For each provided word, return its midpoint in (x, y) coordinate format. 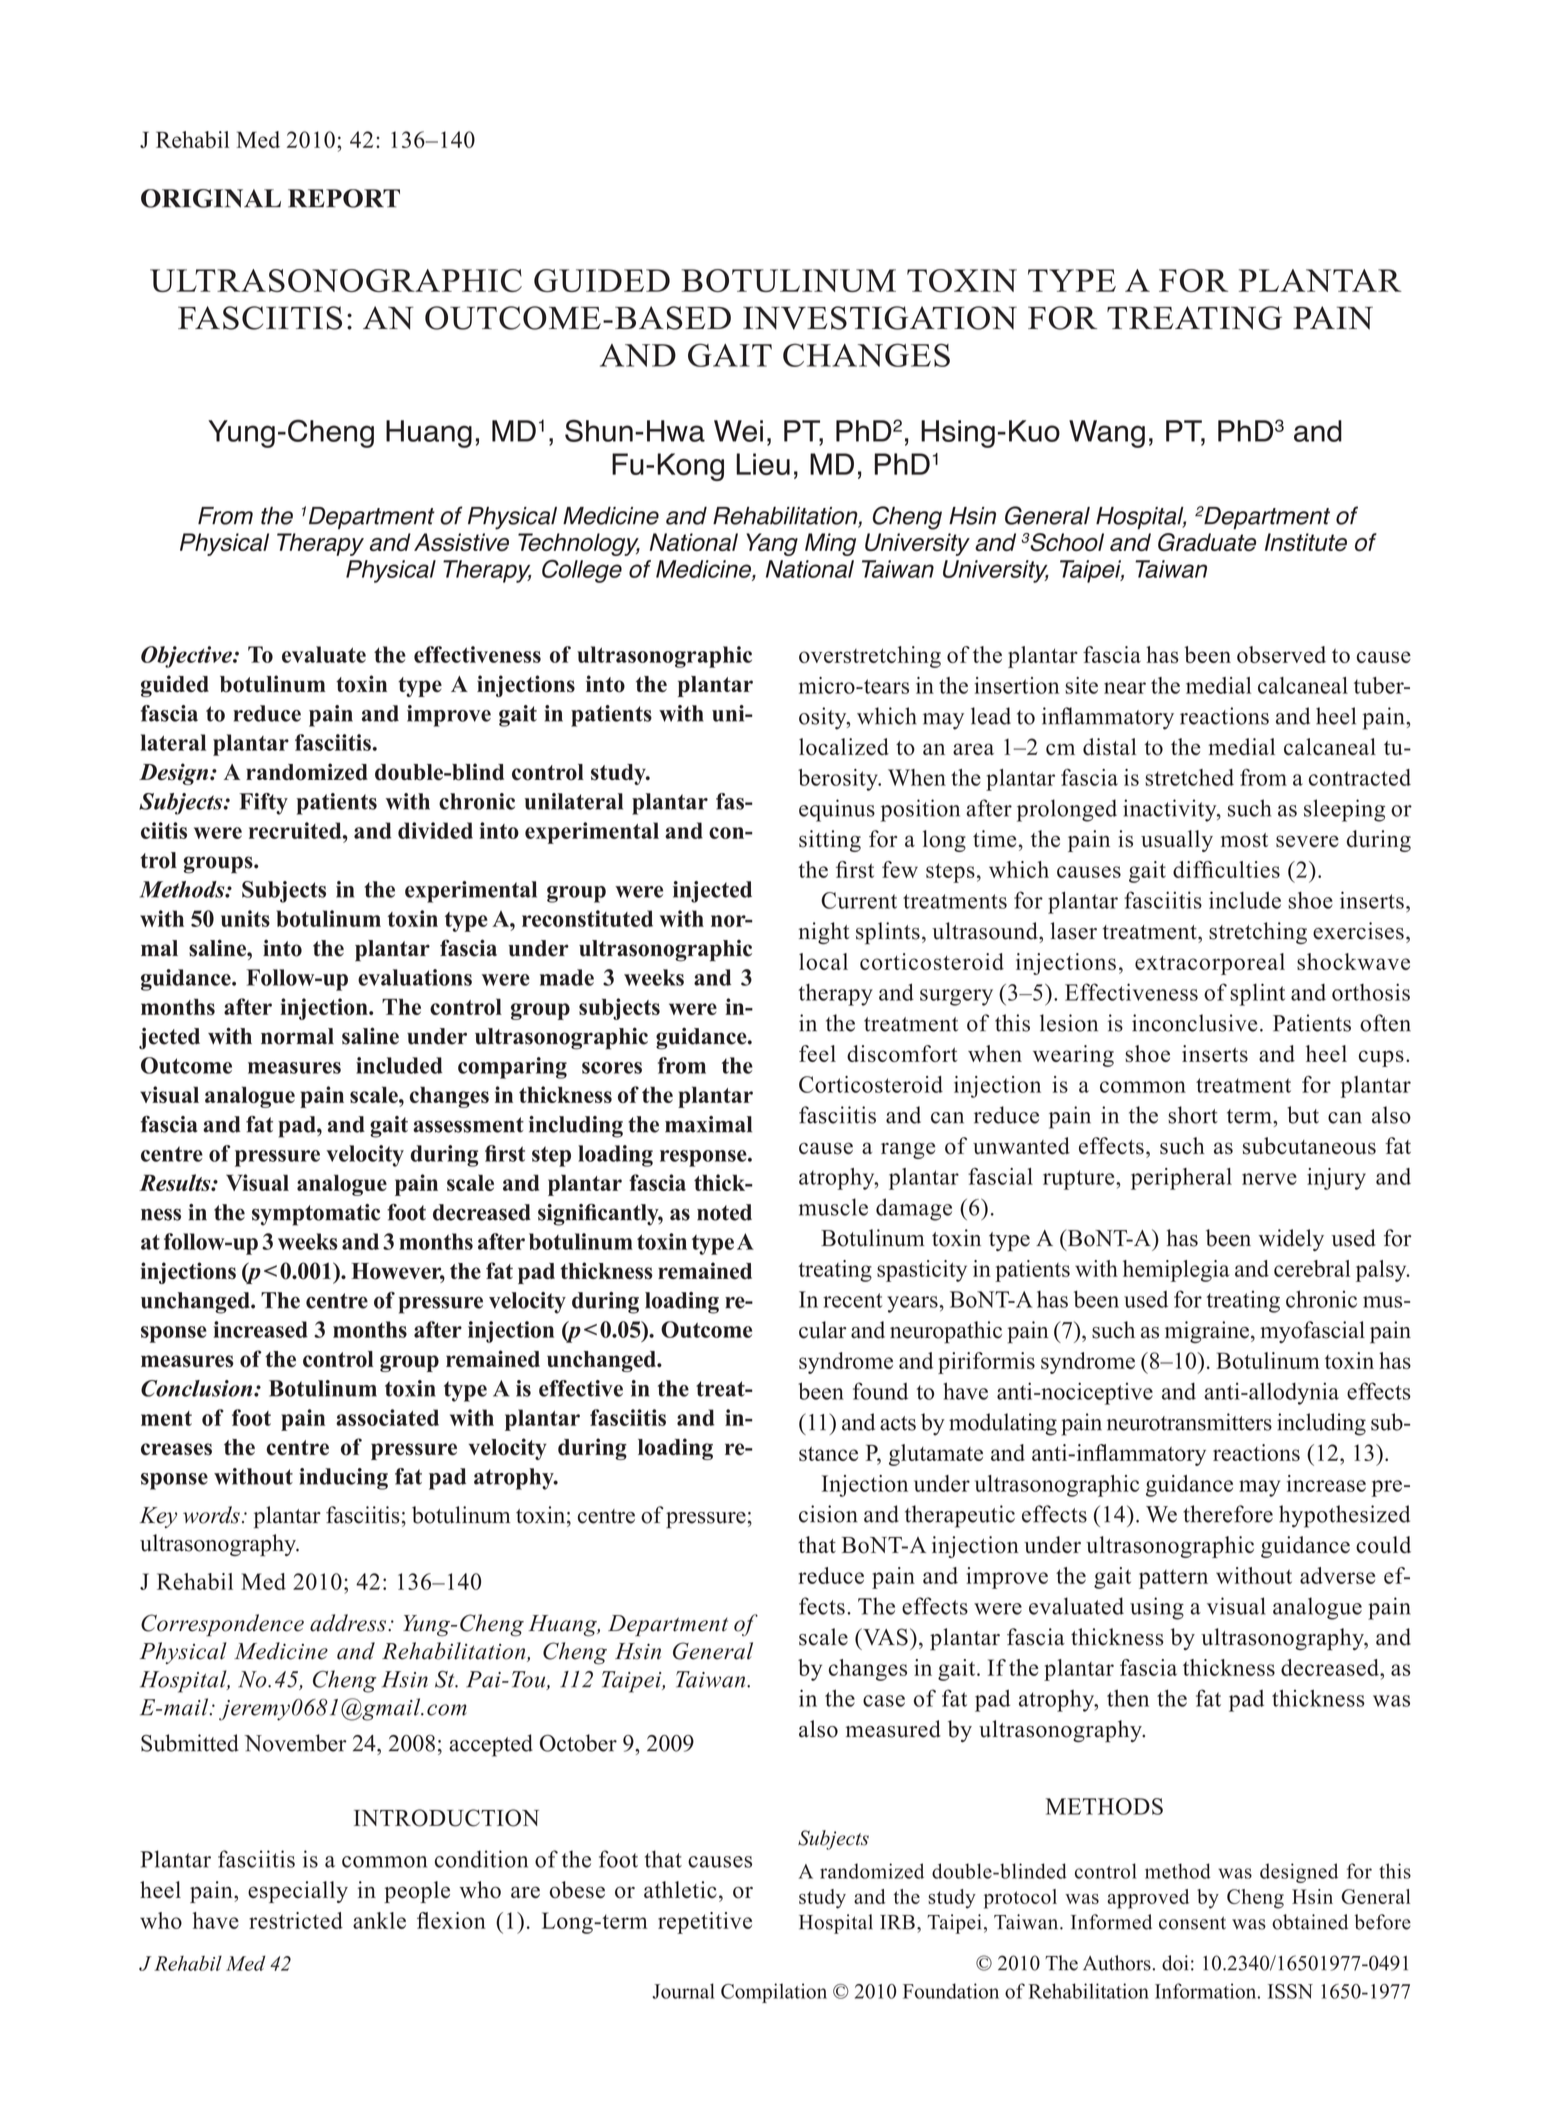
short (1193, 1115)
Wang (1107, 434)
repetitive (705, 1923)
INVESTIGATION (880, 318)
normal (297, 1036)
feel (817, 1053)
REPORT (344, 198)
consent (1192, 1923)
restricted (296, 1920)
